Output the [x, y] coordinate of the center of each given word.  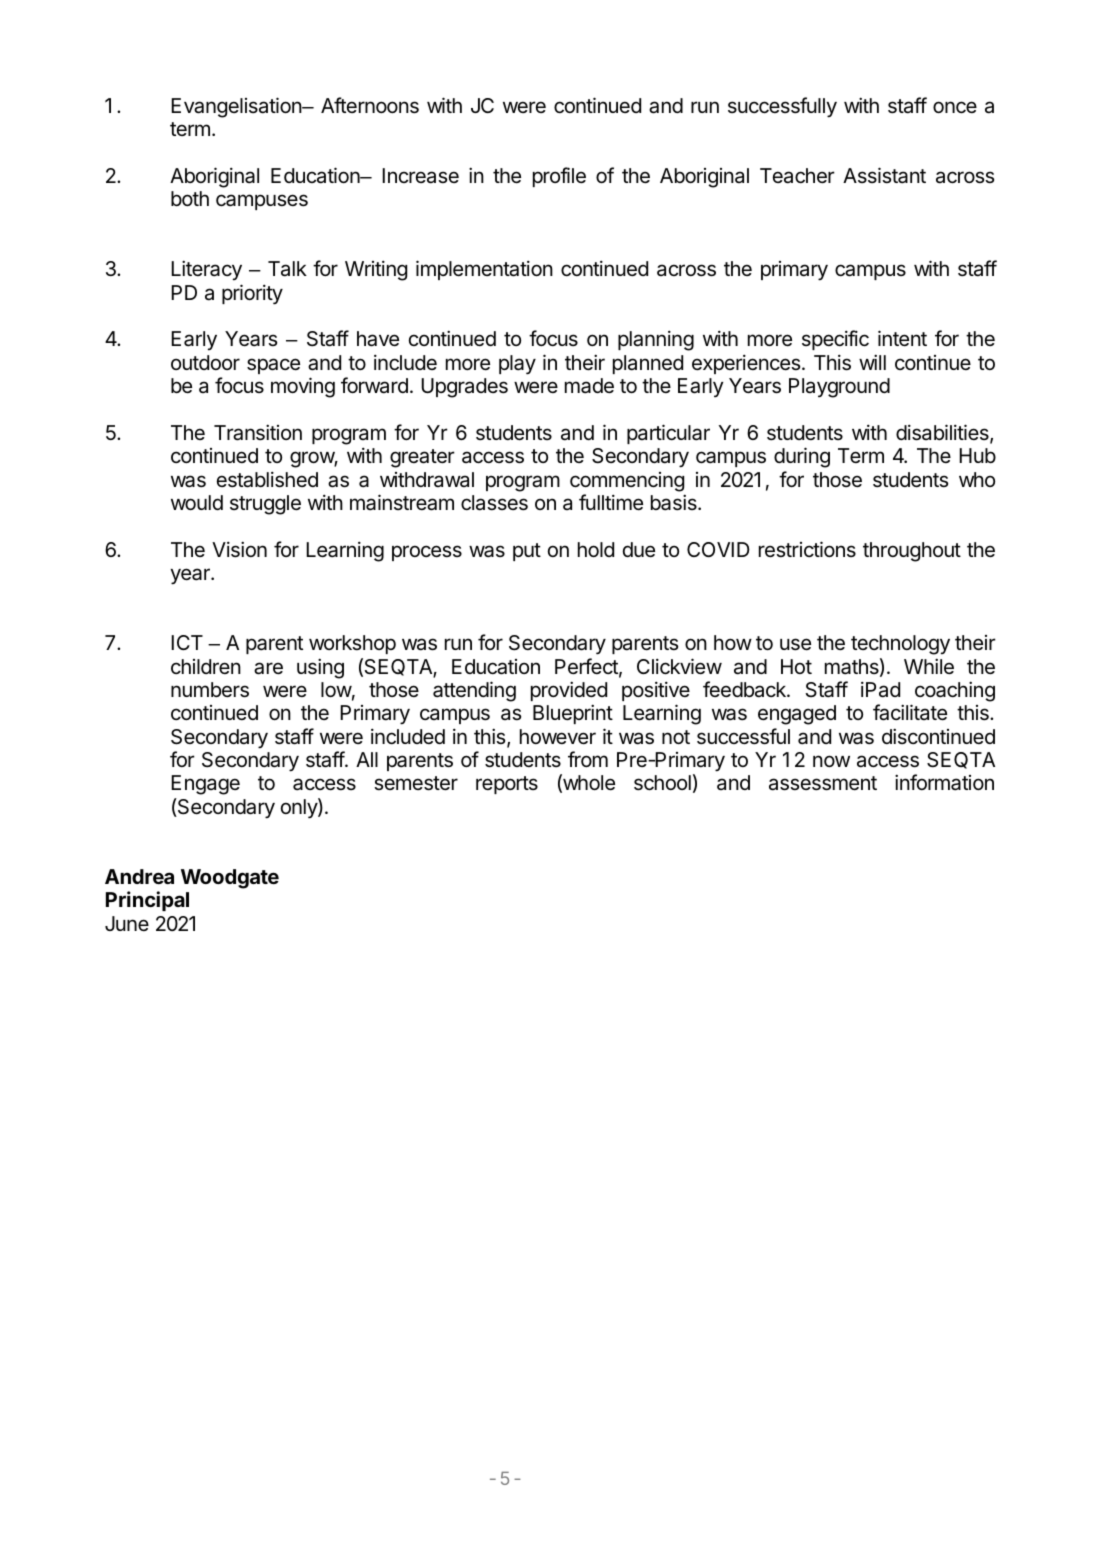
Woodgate [230, 879]
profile [559, 177]
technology [900, 645]
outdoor [205, 362]
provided [569, 691]
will [872, 362]
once [955, 107]
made [589, 386]
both [190, 198]
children [206, 666]
